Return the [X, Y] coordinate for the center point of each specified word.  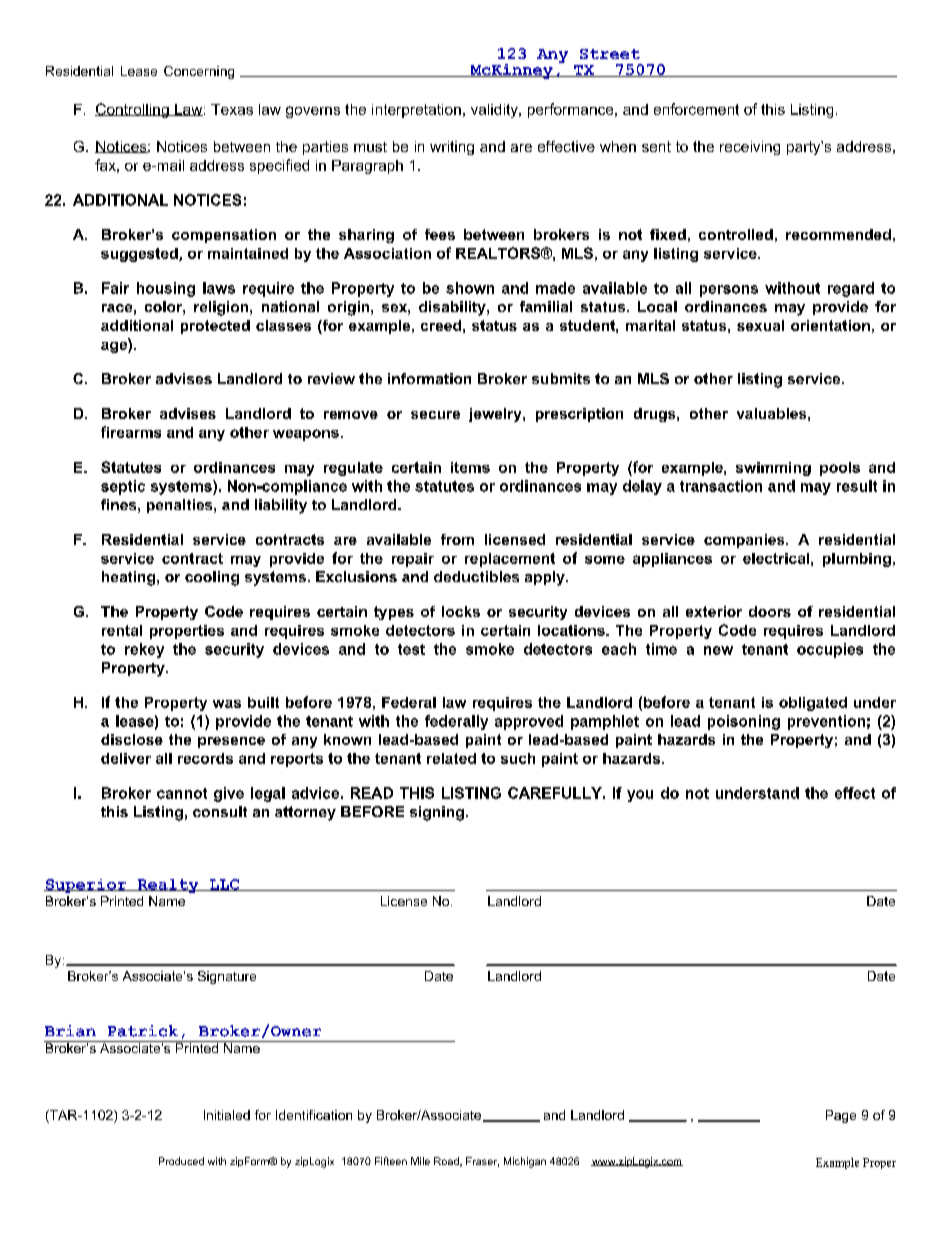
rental [122, 630]
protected [215, 327]
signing [437, 813]
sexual [760, 325]
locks [461, 611]
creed [441, 325]
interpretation [416, 111]
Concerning [199, 72]
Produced [181, 1161]
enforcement [696, 109]
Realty [168, 886]
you [640, 796]
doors [770, 611]
